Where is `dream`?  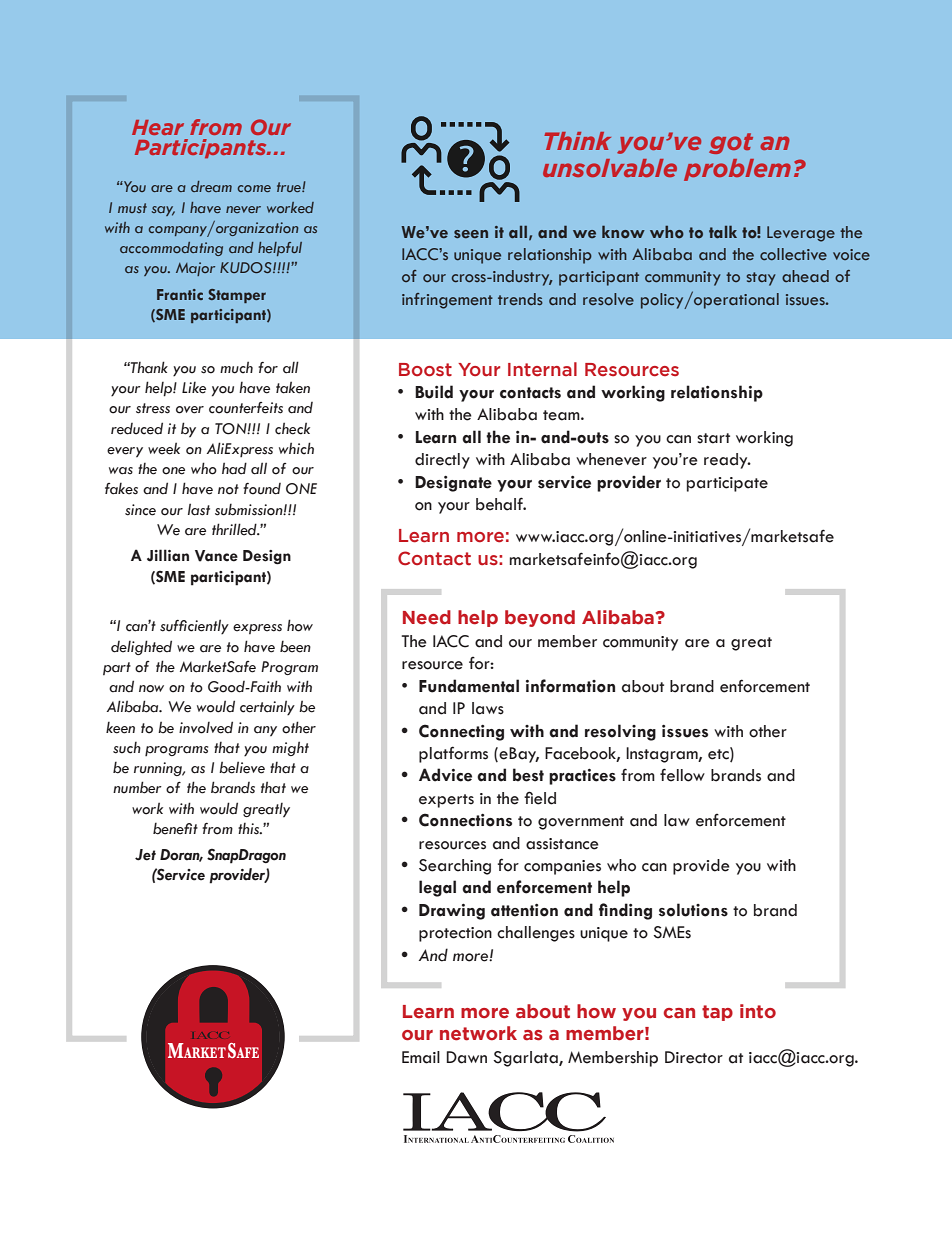 dream is located at coordinates (211, 186).
